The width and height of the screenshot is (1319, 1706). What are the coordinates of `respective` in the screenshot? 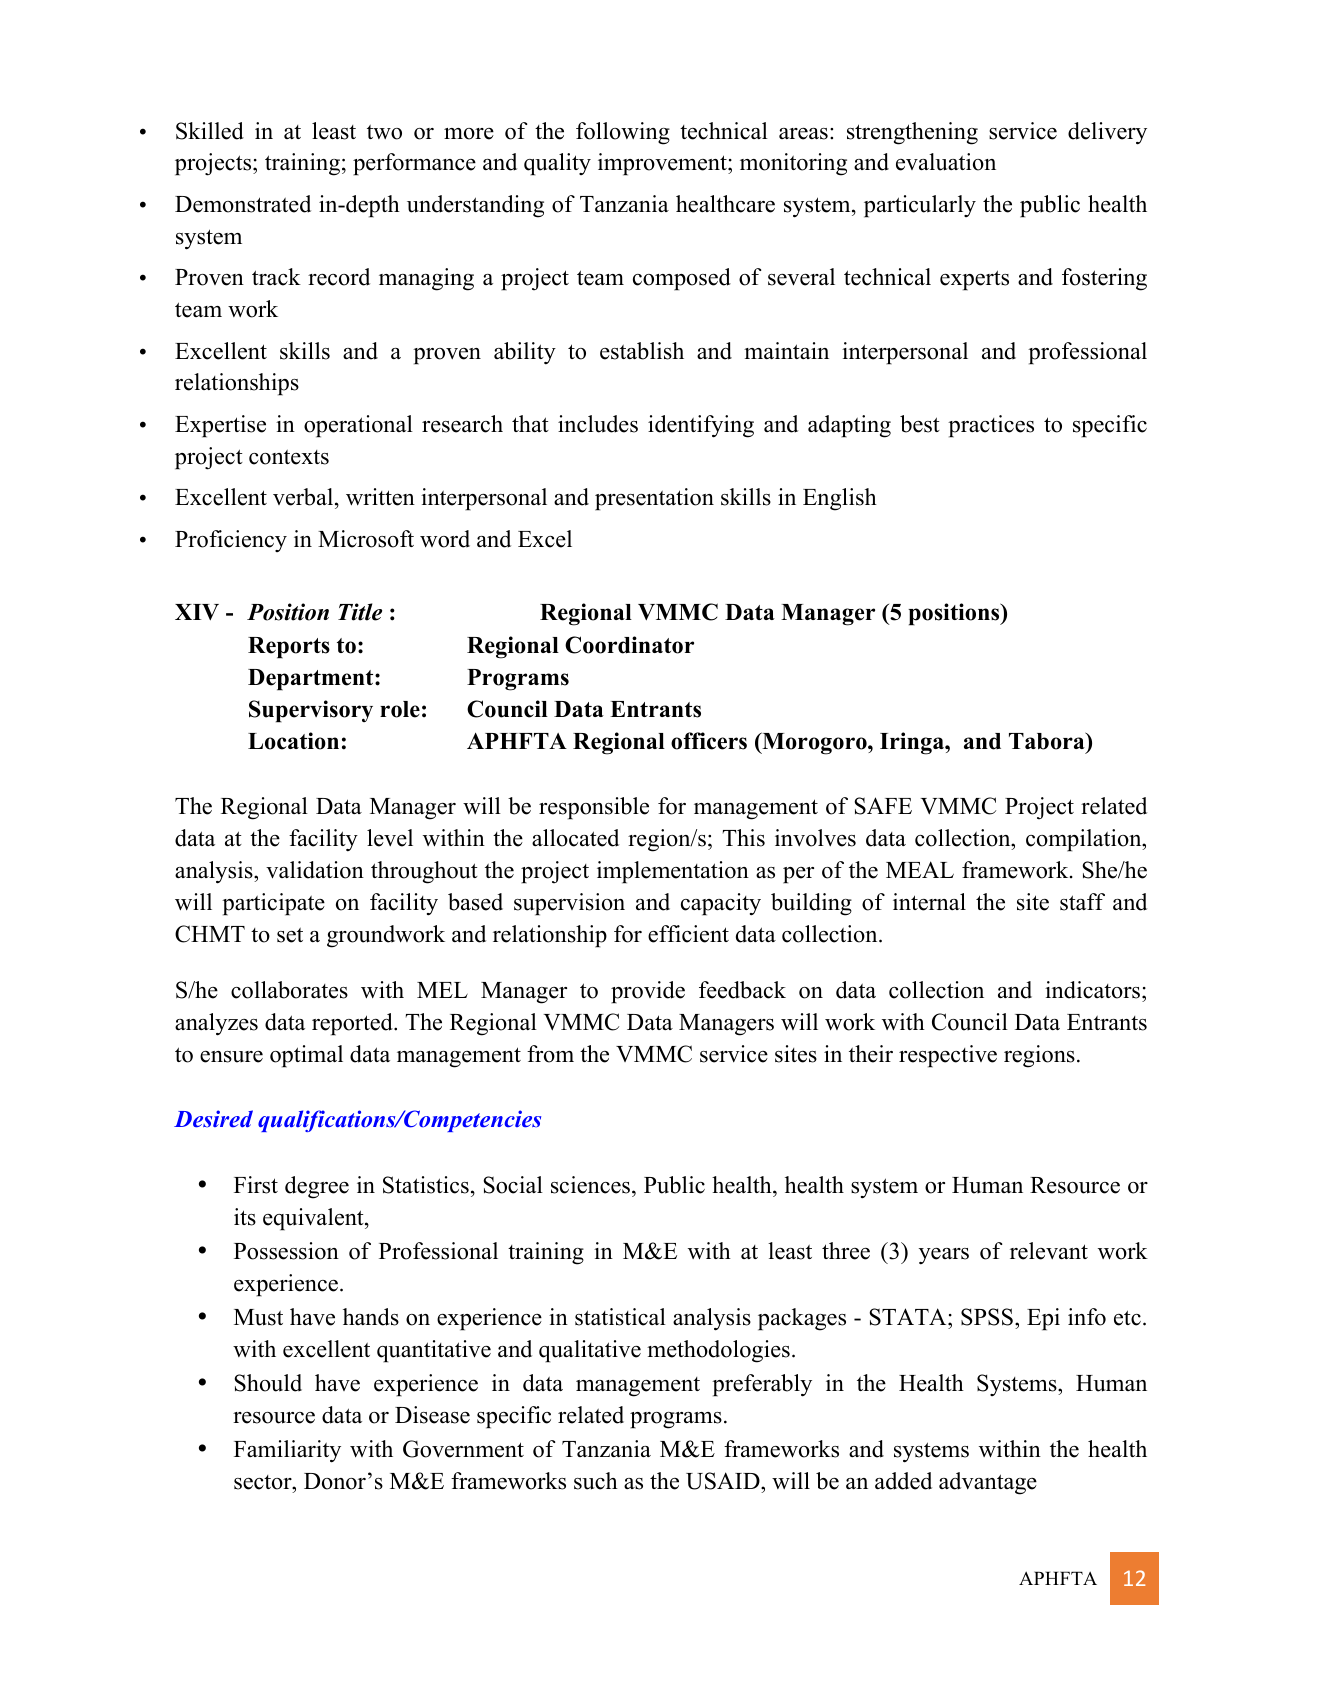 It's located at (948, 1056).
